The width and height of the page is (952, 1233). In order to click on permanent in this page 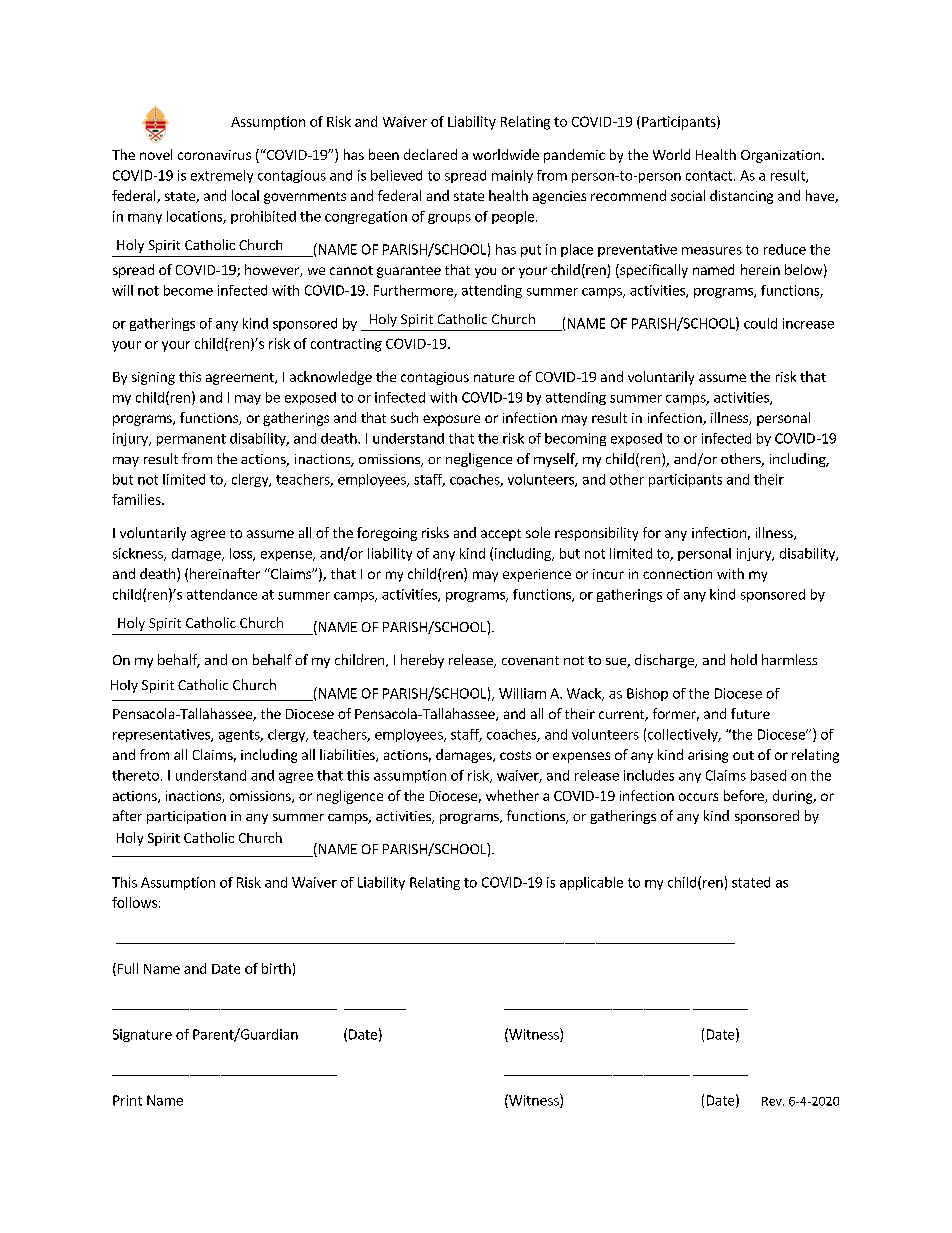, I will do `click(191, 440)`.
